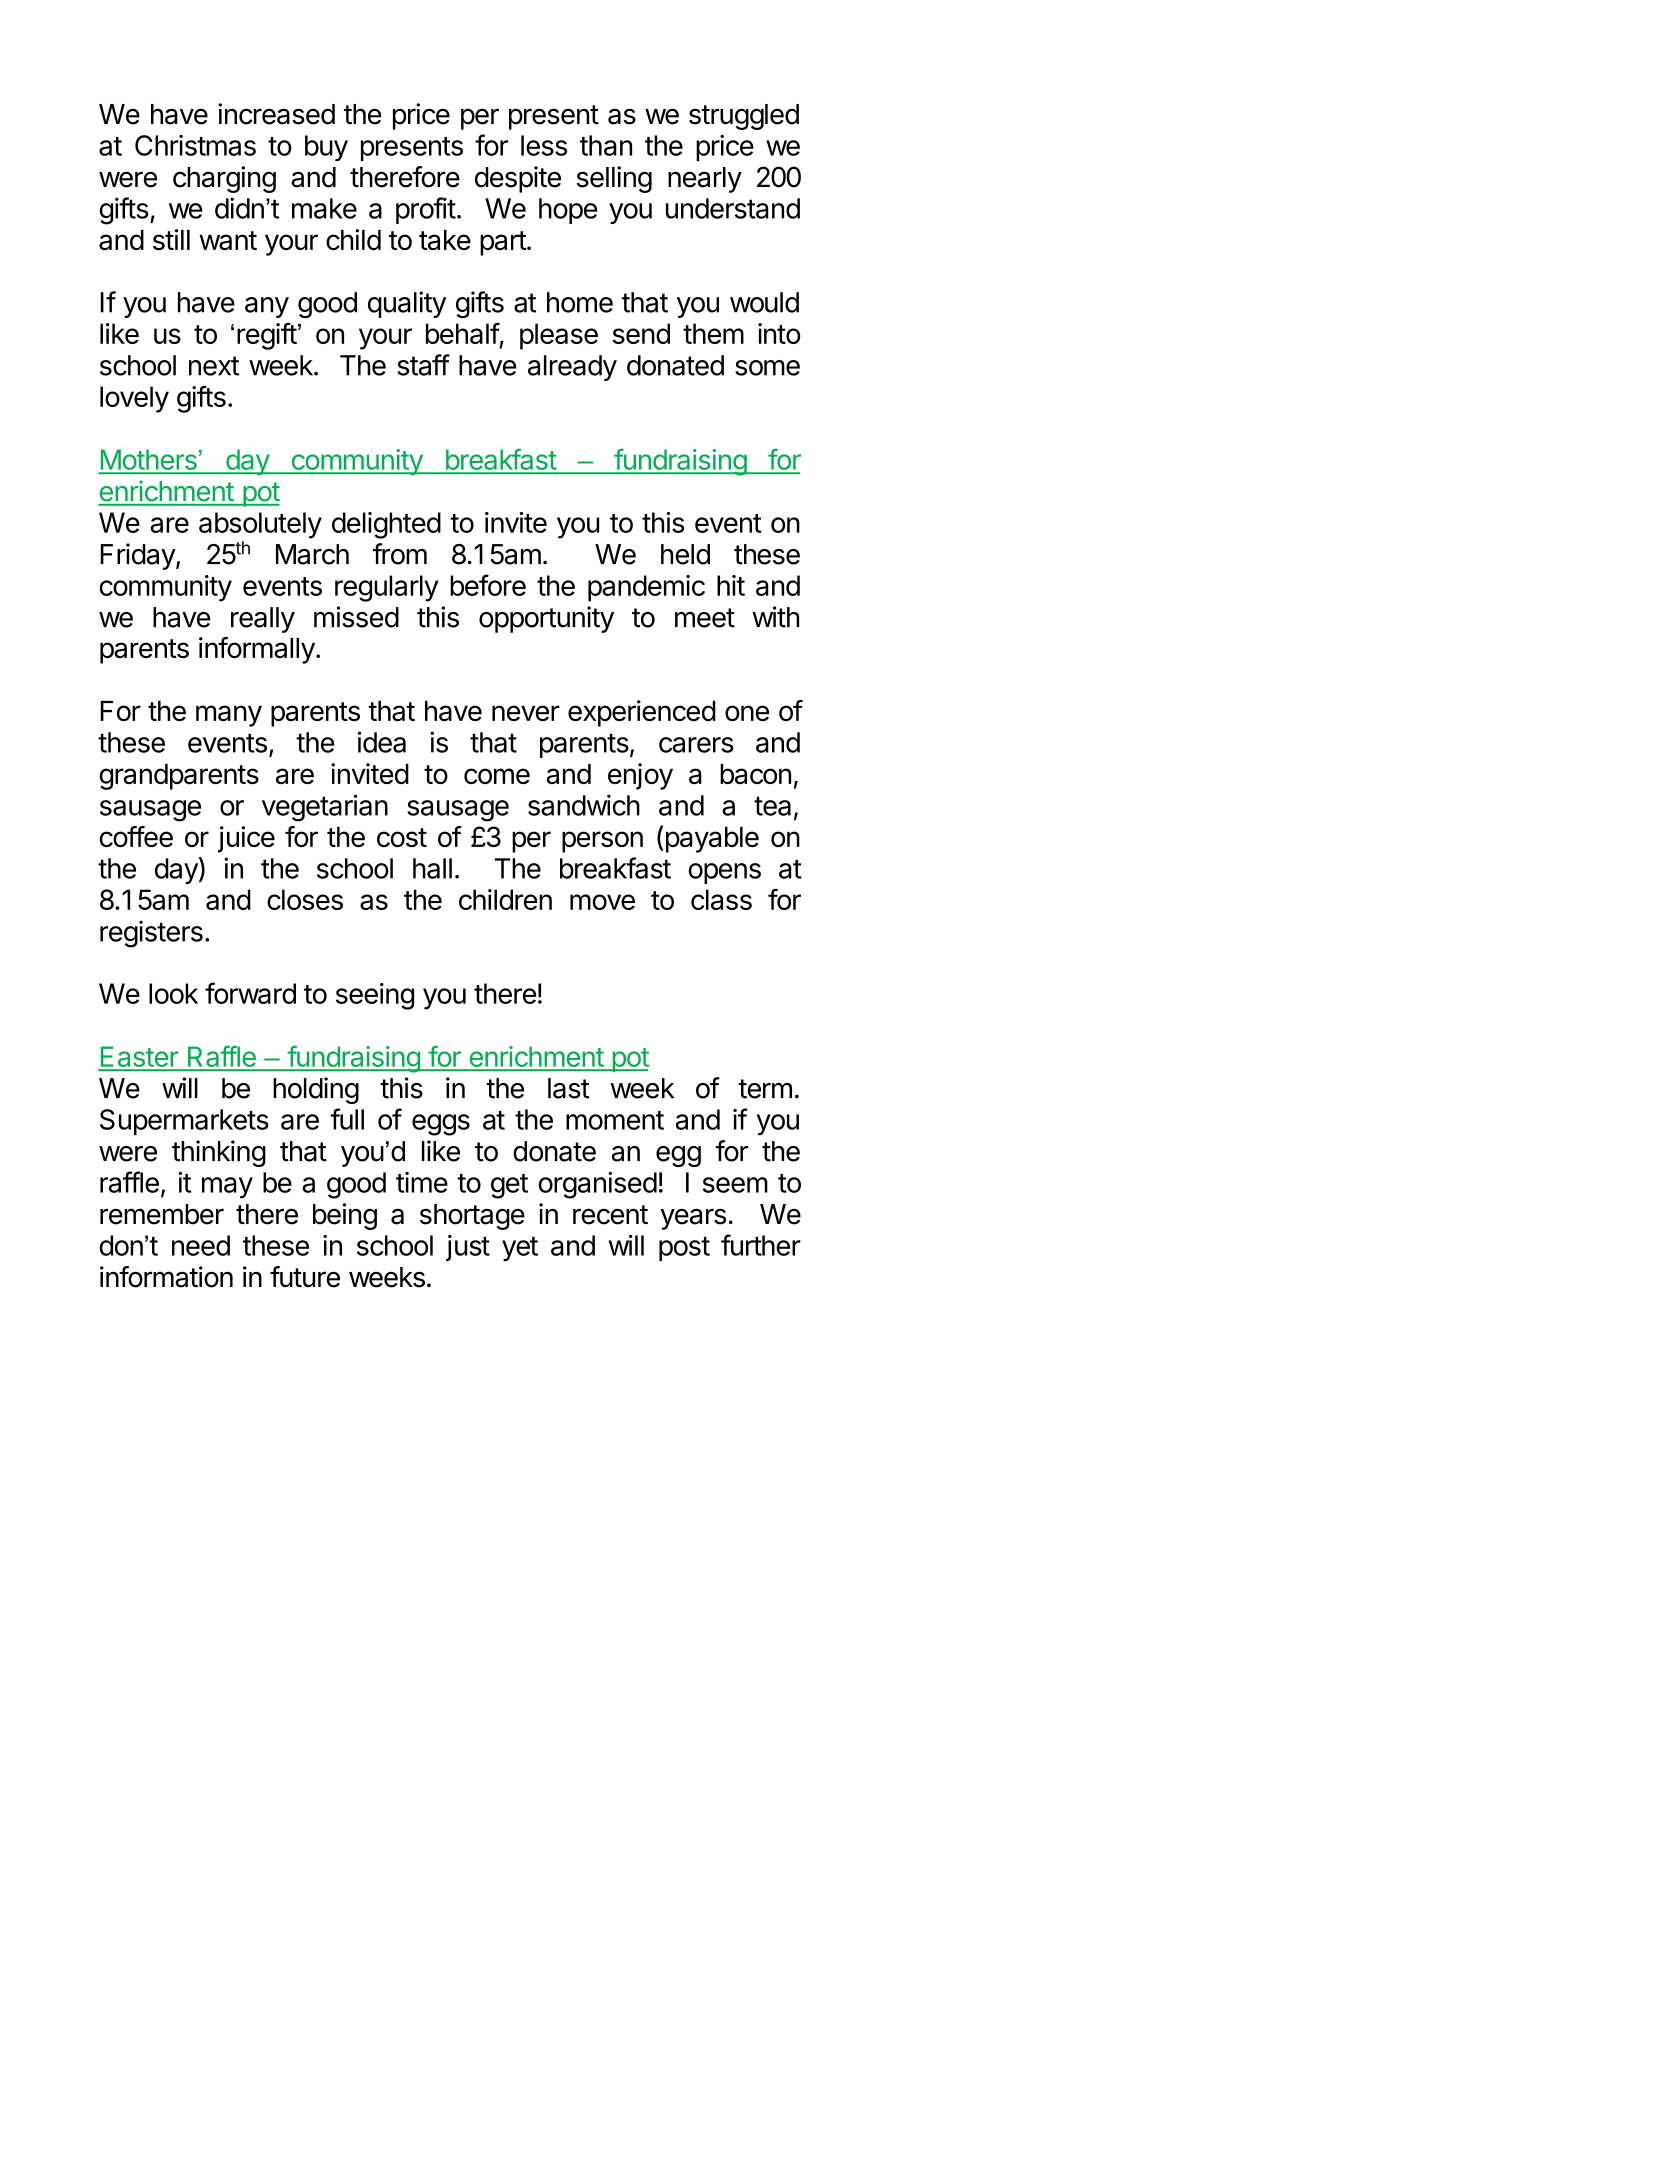 Image resolution: width=1672 pixels, height=2164 pixels. I want to click on opens, so click(724, 873).
